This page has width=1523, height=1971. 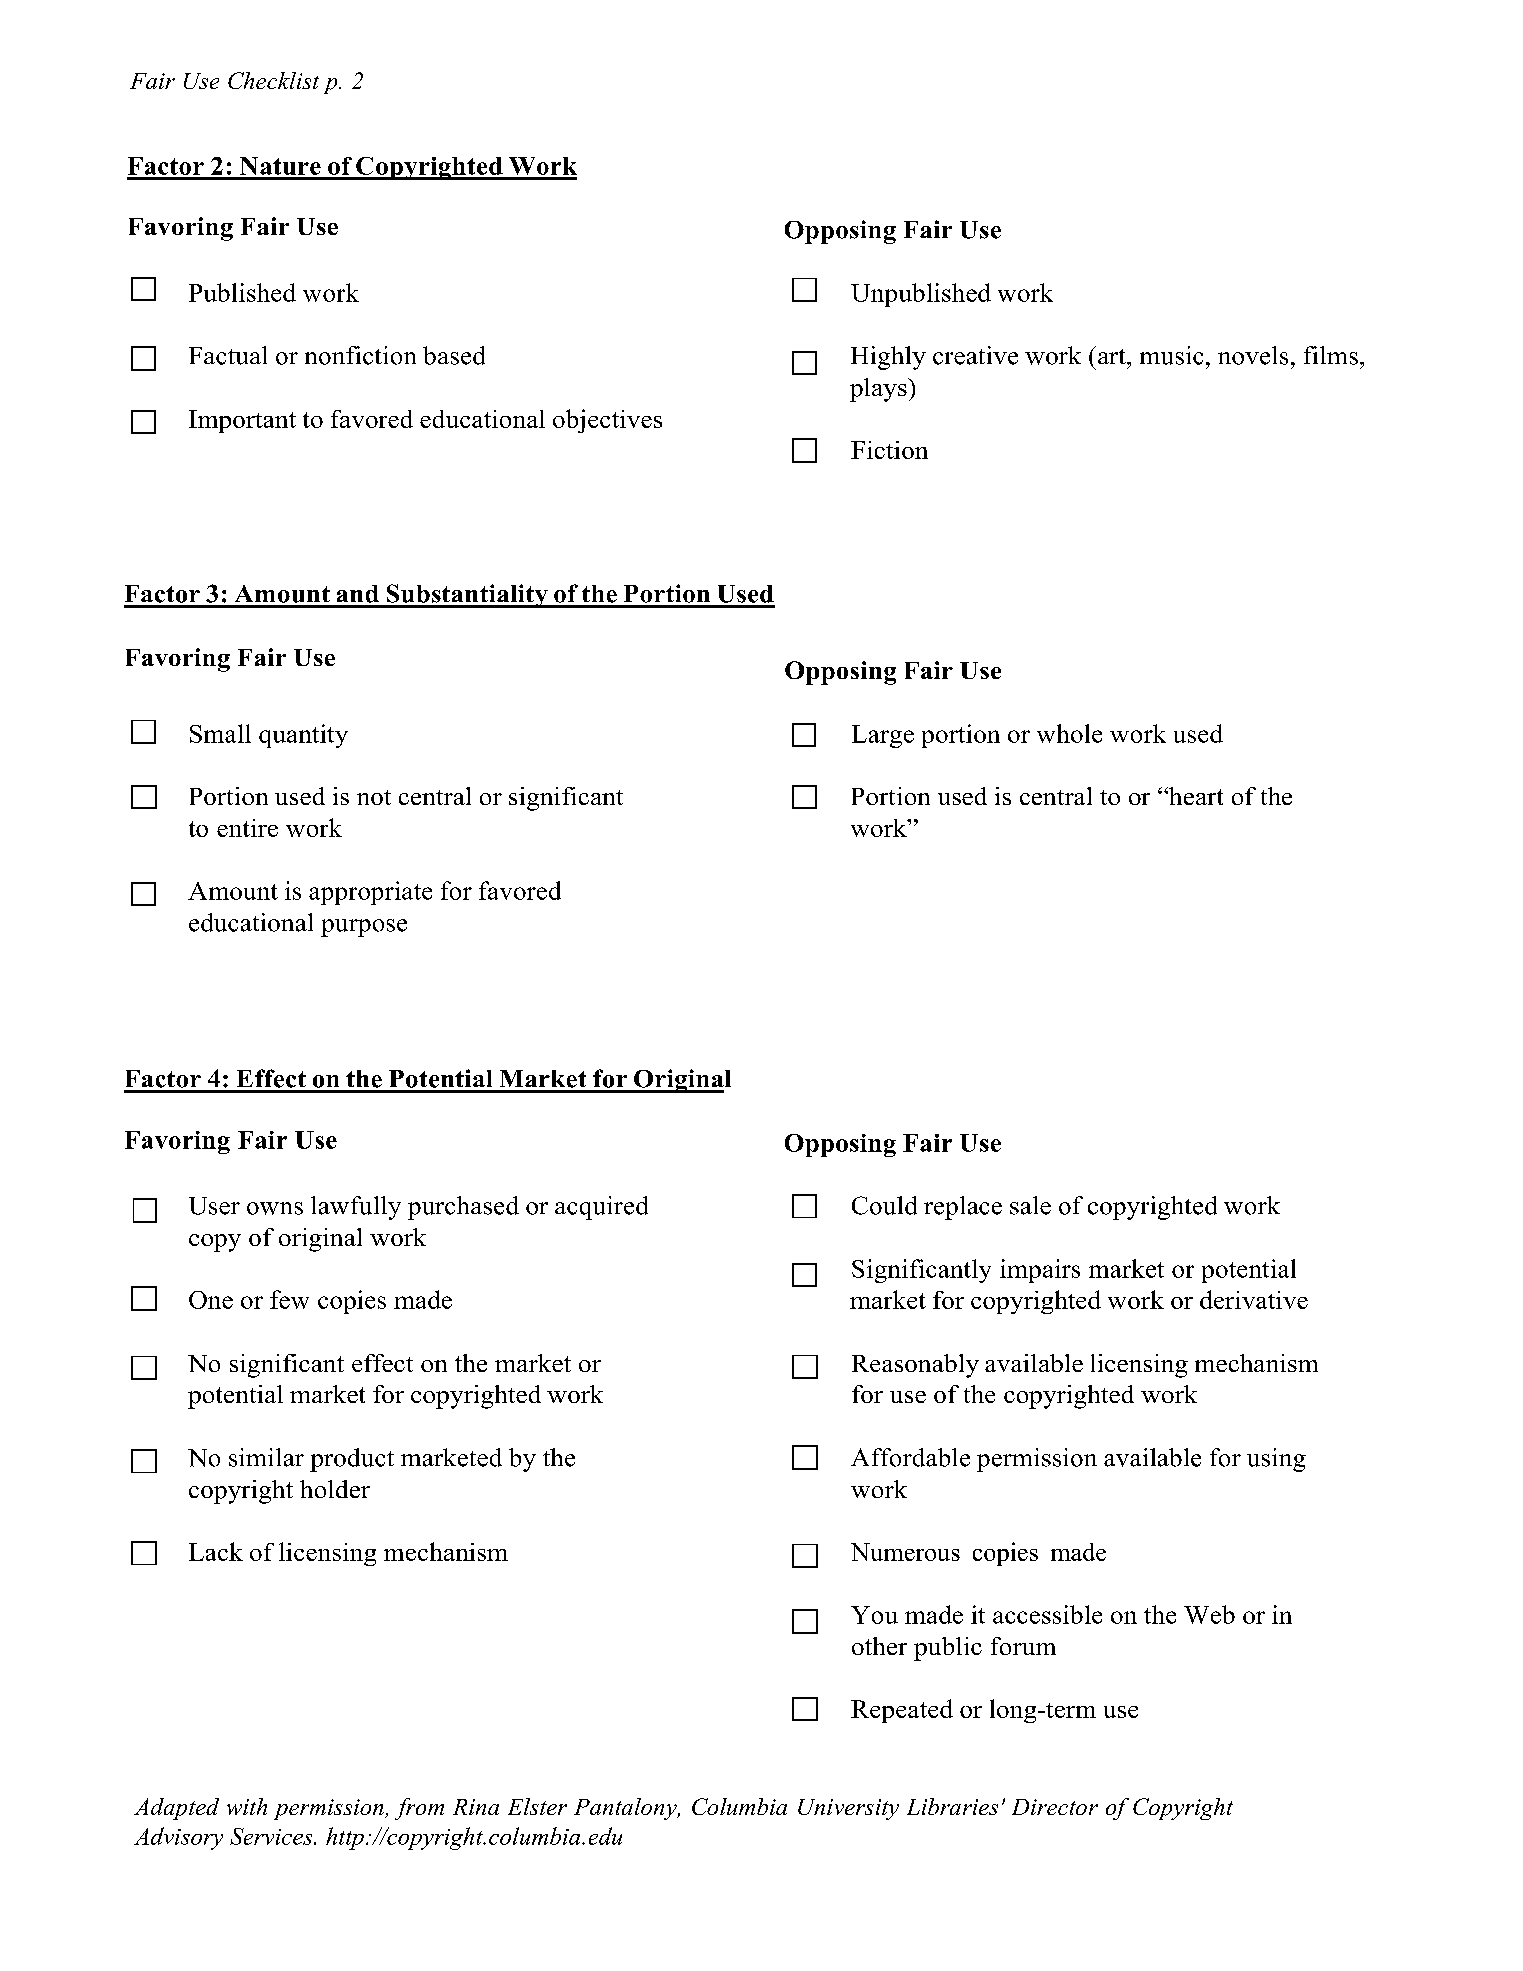 I want to click on Highly, so click(x=888, y=358).
